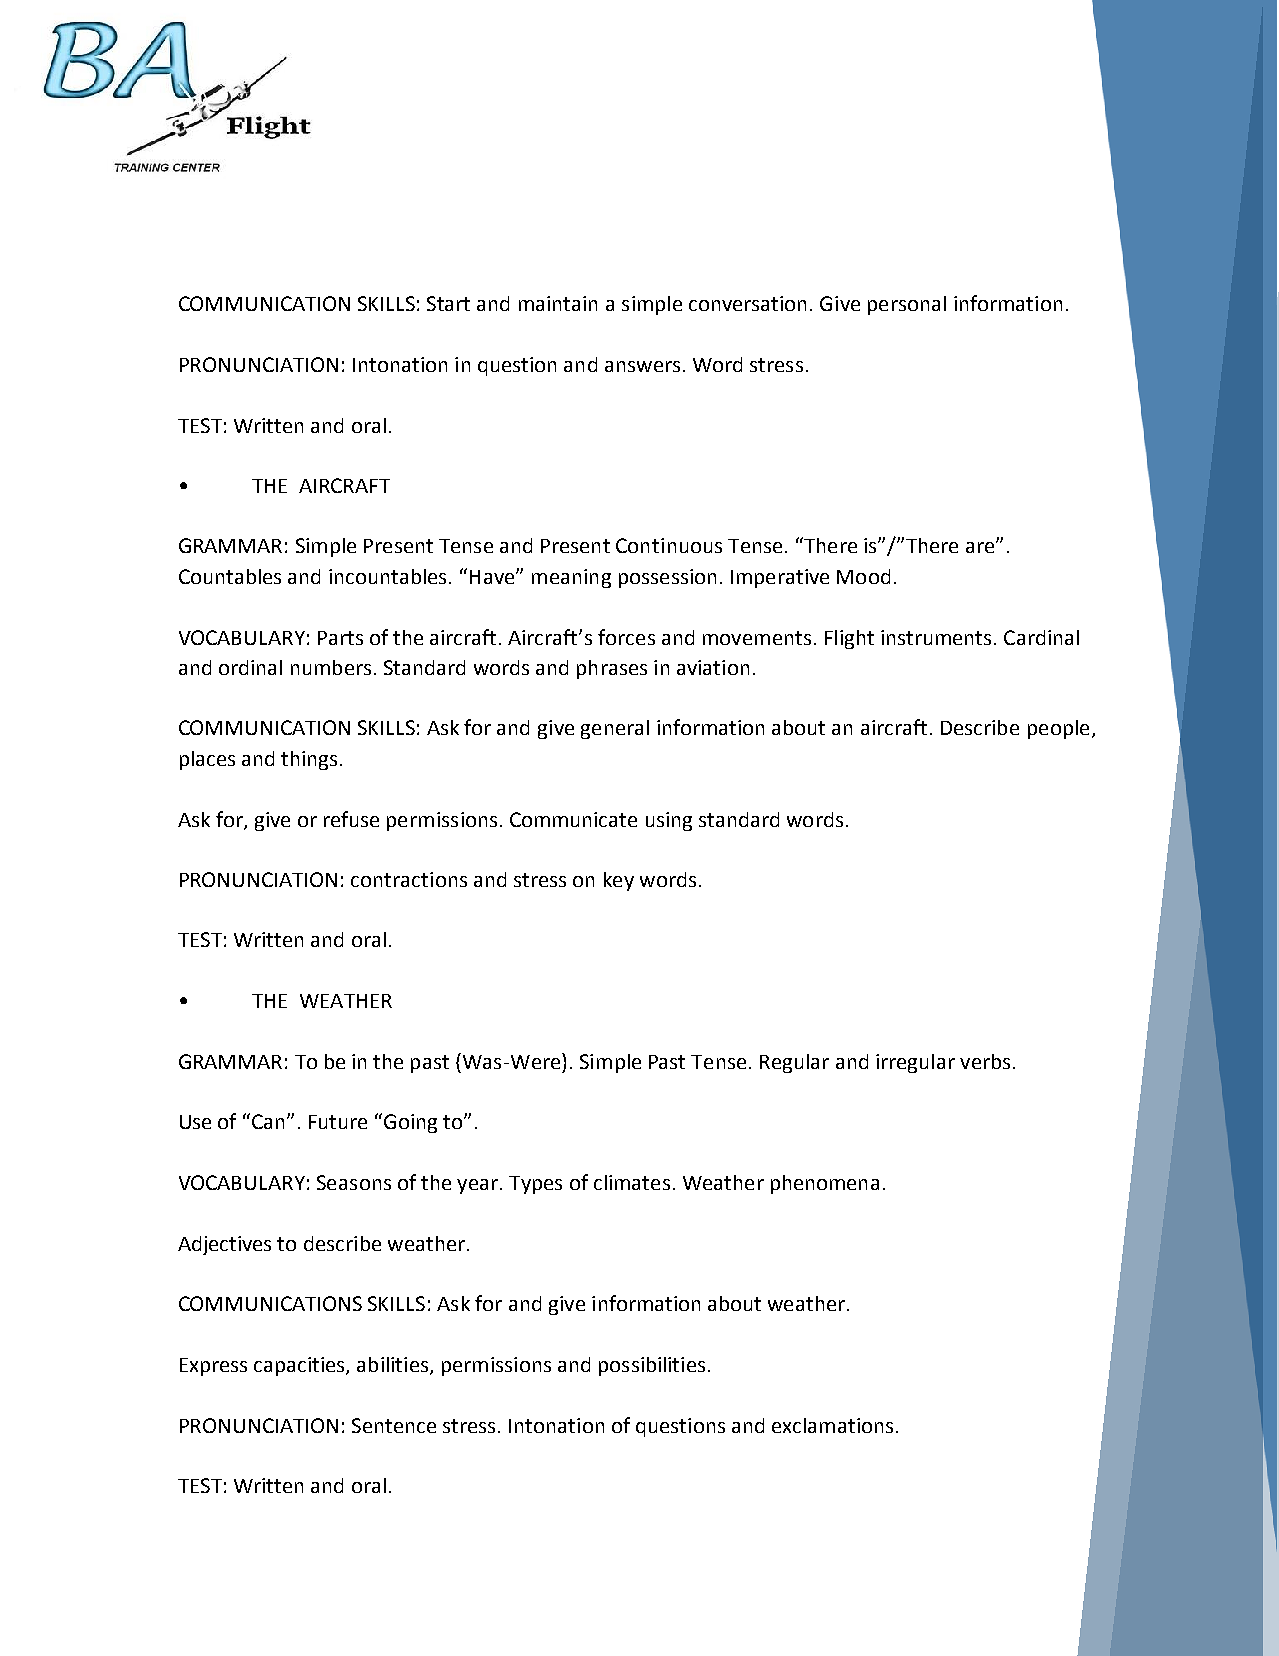 This screenshot has width=1279, height=1656. I want to click on refuse, so click(351, 819).
